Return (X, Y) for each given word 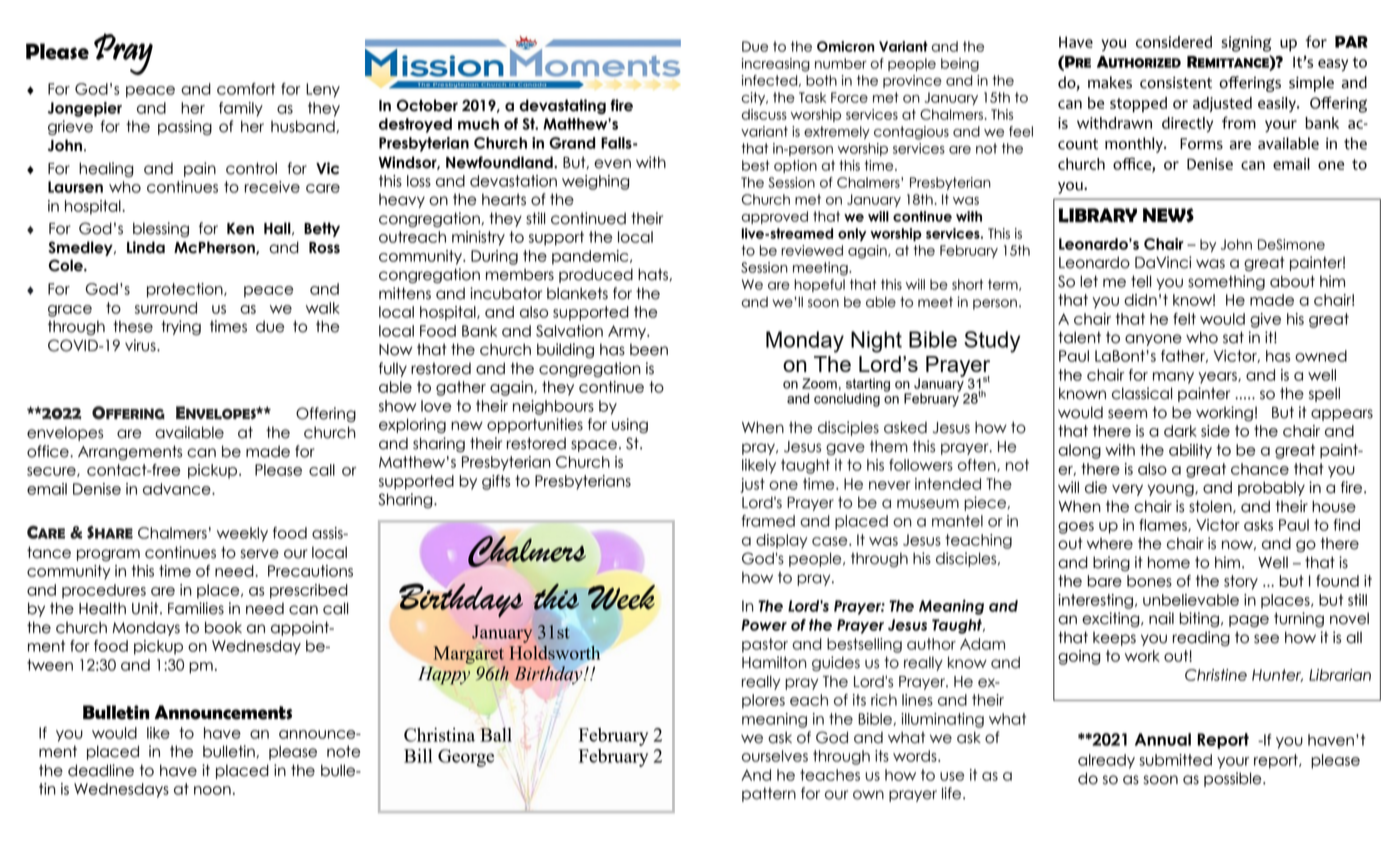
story (1241, 582)
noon (212, 790)
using (630, 426)
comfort (246, 89)
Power (764, 625)
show (397, 406)
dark (1180, 431)
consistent (1176, 83)
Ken (240, 229)
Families (196, 608)
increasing (776, 65)
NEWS (1168, 215)
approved (774, 217)
